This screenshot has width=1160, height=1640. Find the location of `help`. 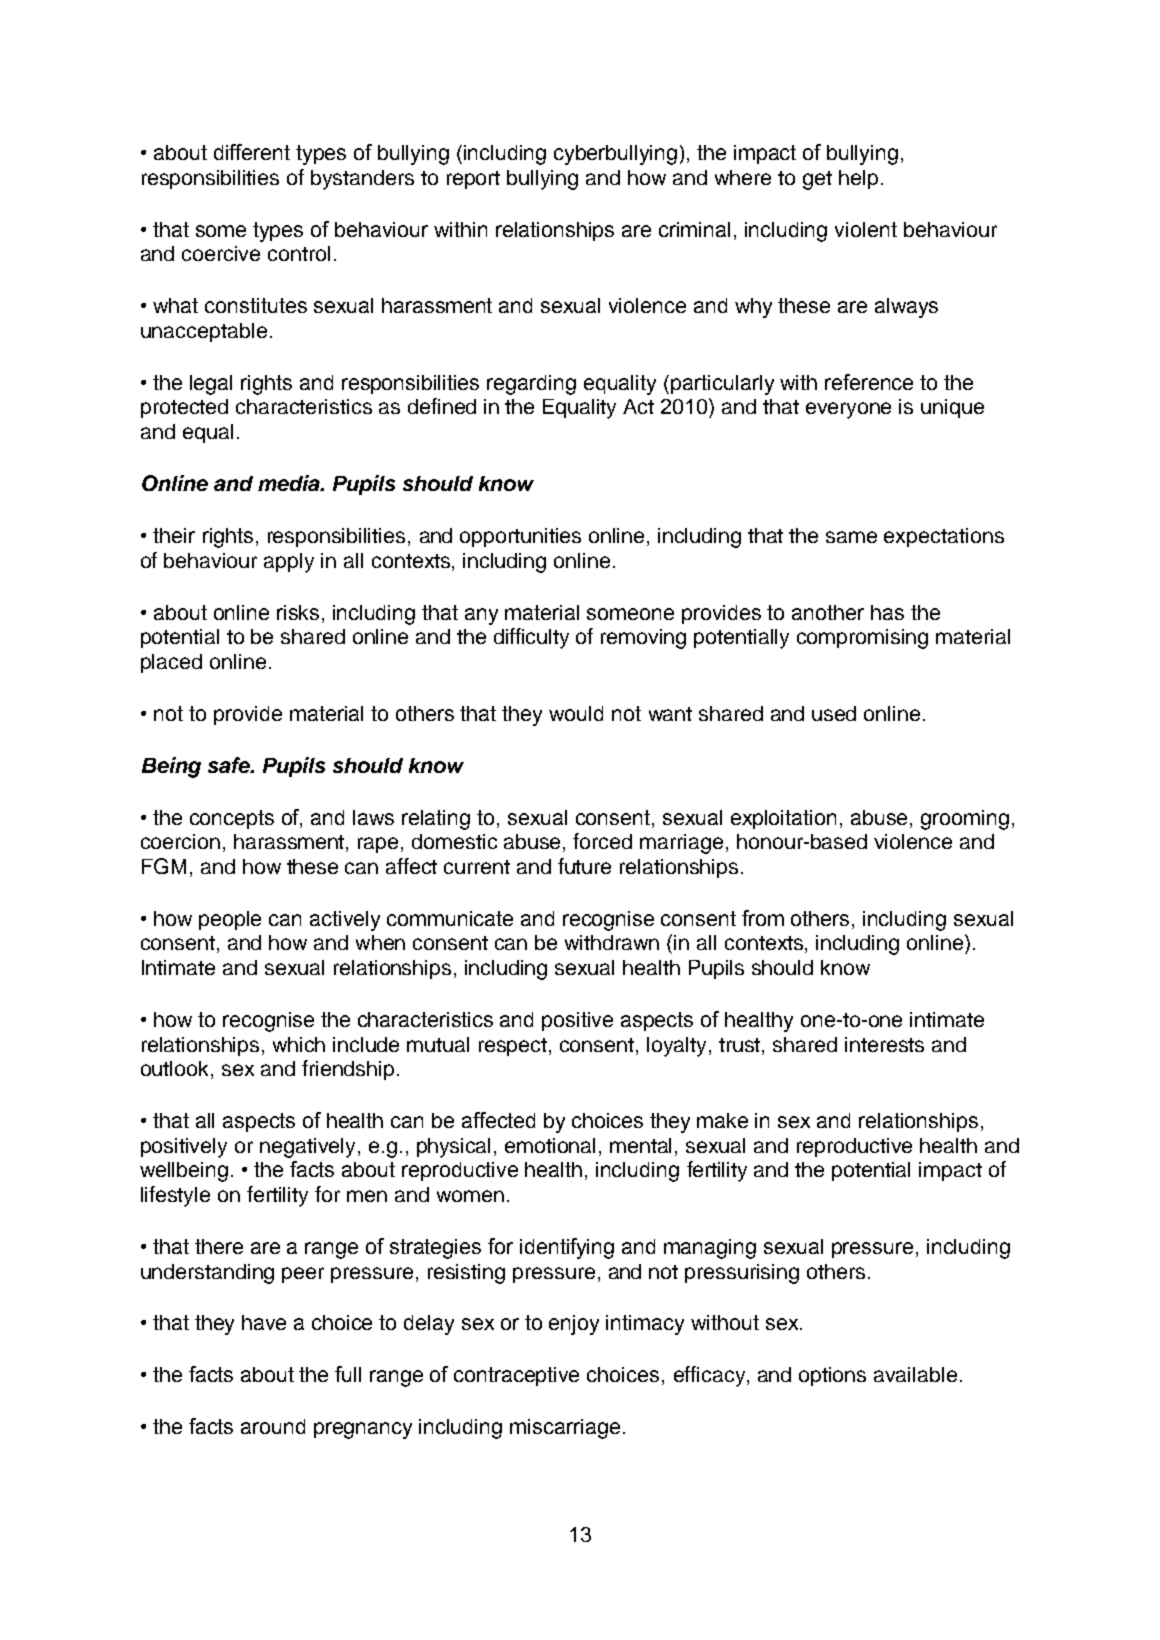

help is located at coordinates (858, 179).
